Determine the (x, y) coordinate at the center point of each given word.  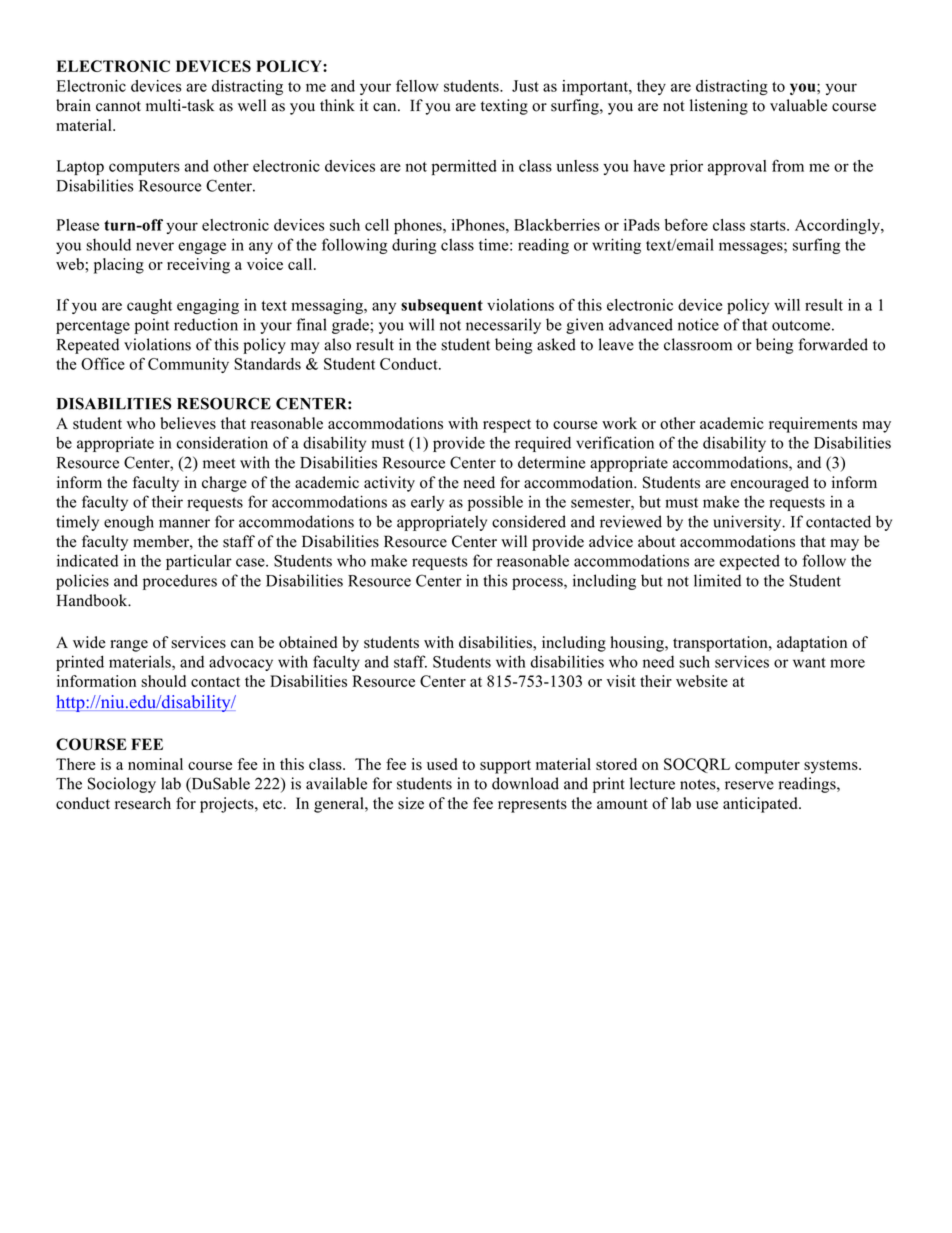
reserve (749, 785)
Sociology (122, 785)
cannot (118, 106)
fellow (417, 85)
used (442, 764)
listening (719, 107)
